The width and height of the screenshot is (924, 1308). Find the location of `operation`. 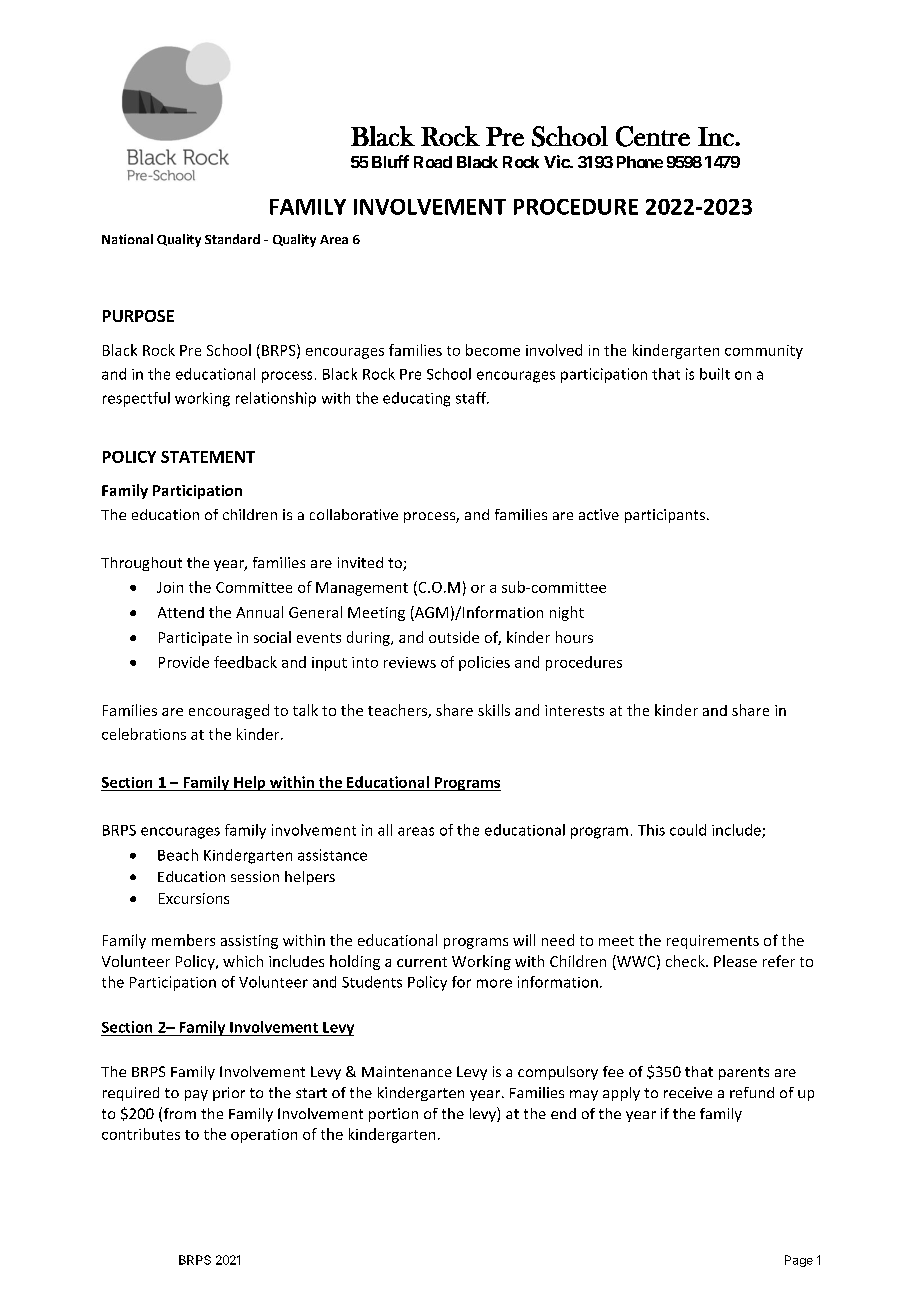

operation is located at coordinates (264, 1136).
